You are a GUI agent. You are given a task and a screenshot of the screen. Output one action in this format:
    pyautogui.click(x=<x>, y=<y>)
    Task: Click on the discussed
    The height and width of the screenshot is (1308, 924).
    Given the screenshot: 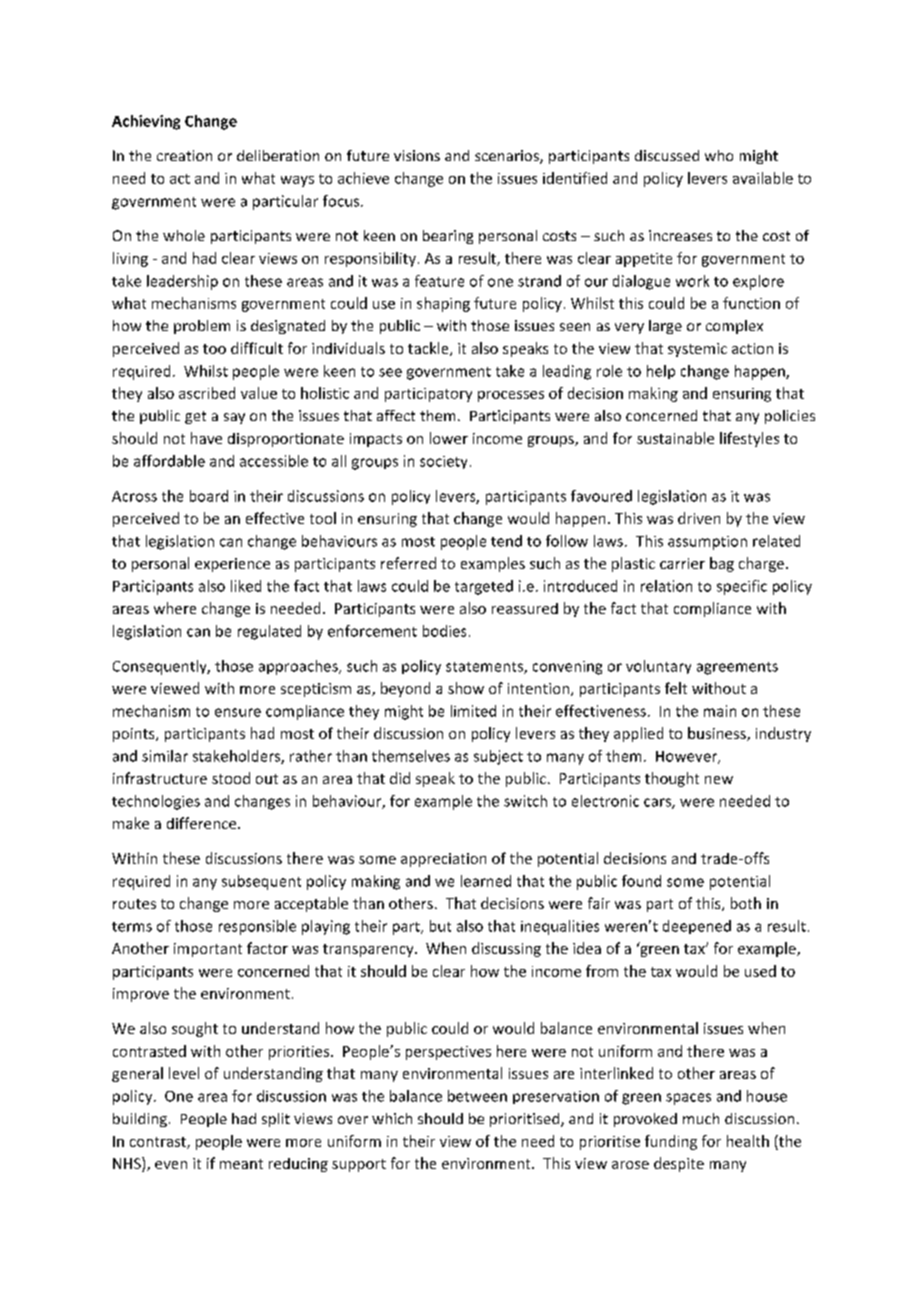 What is the action you would take?
    pyautogui.click(x=667, y=155)
